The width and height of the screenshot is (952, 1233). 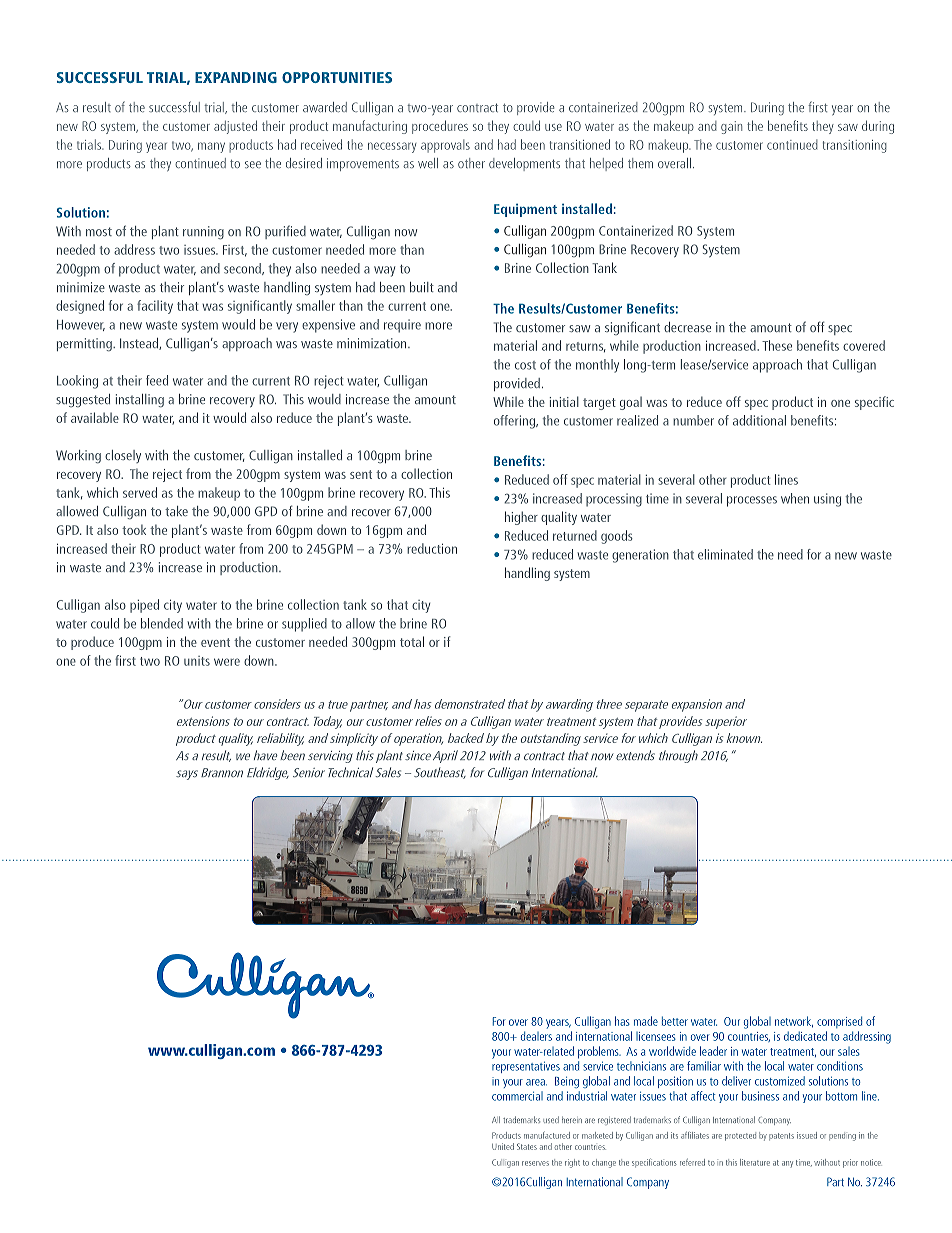 I want to click on States, so click(x=527, y=1146).
